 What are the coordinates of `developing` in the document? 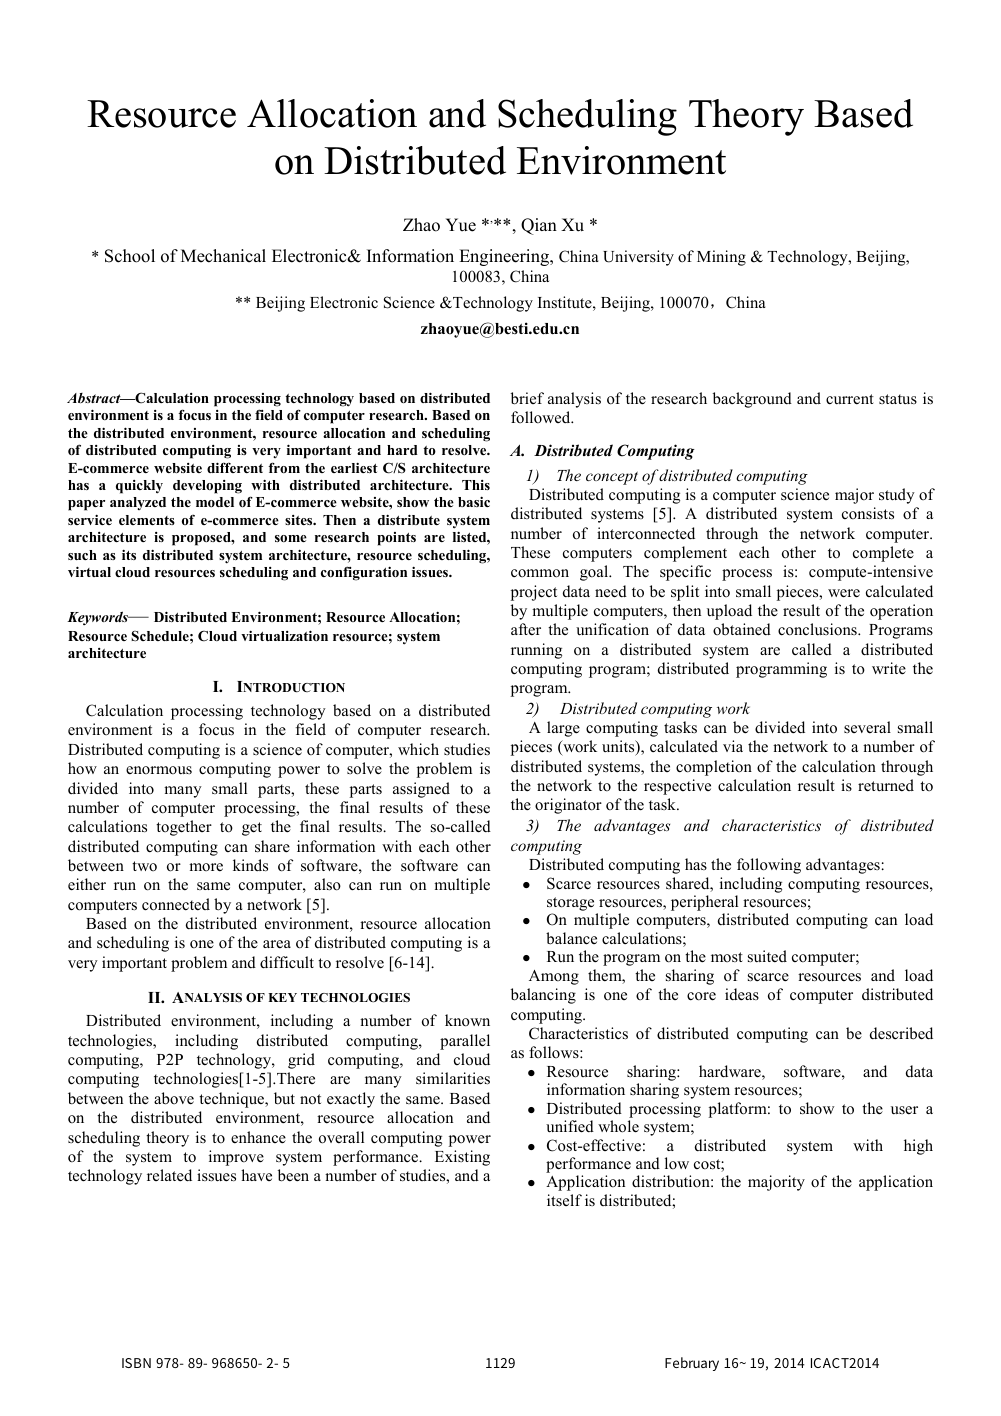 It's located at (207, 487).
